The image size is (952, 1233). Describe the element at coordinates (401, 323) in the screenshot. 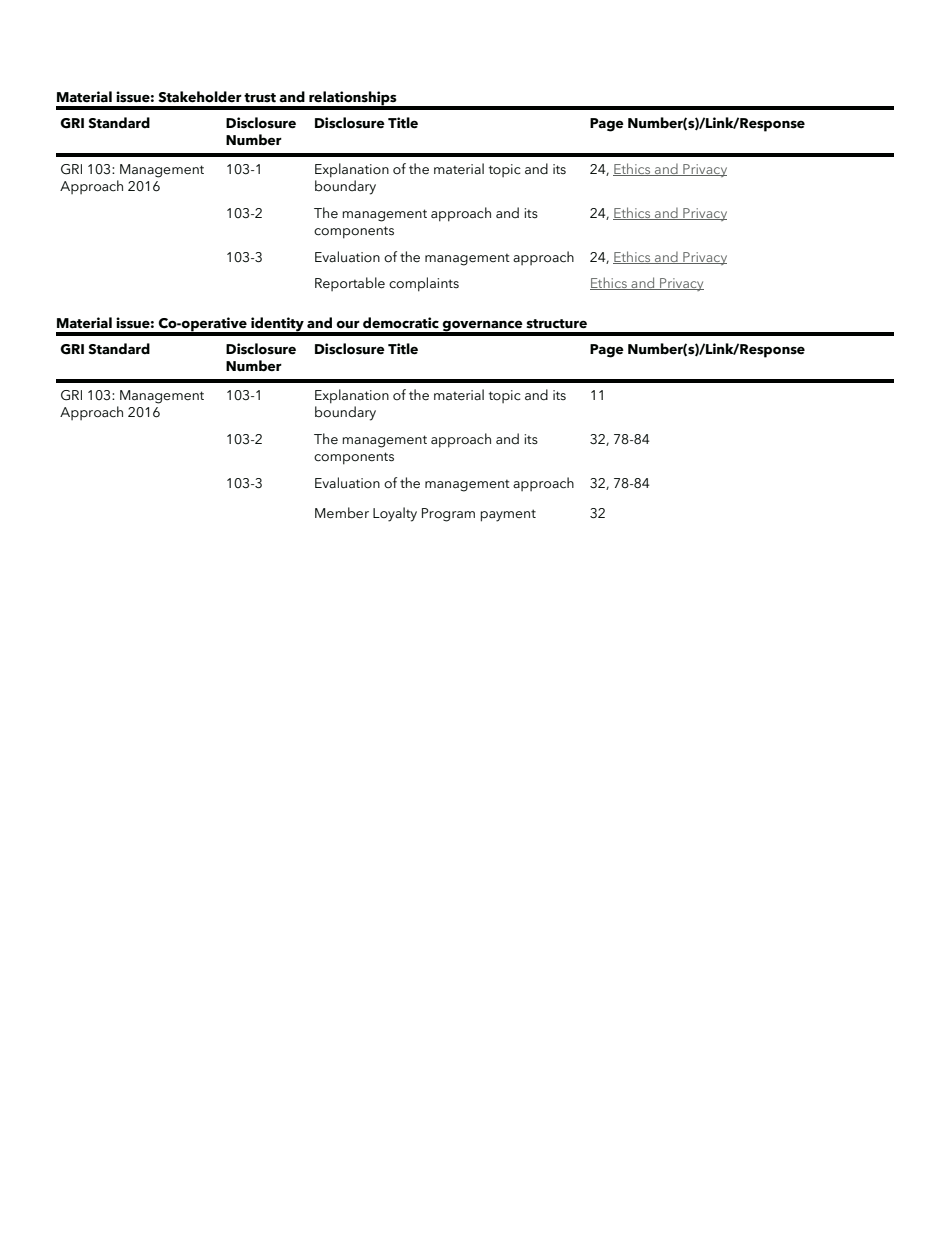

I see `democratic` at that location.
